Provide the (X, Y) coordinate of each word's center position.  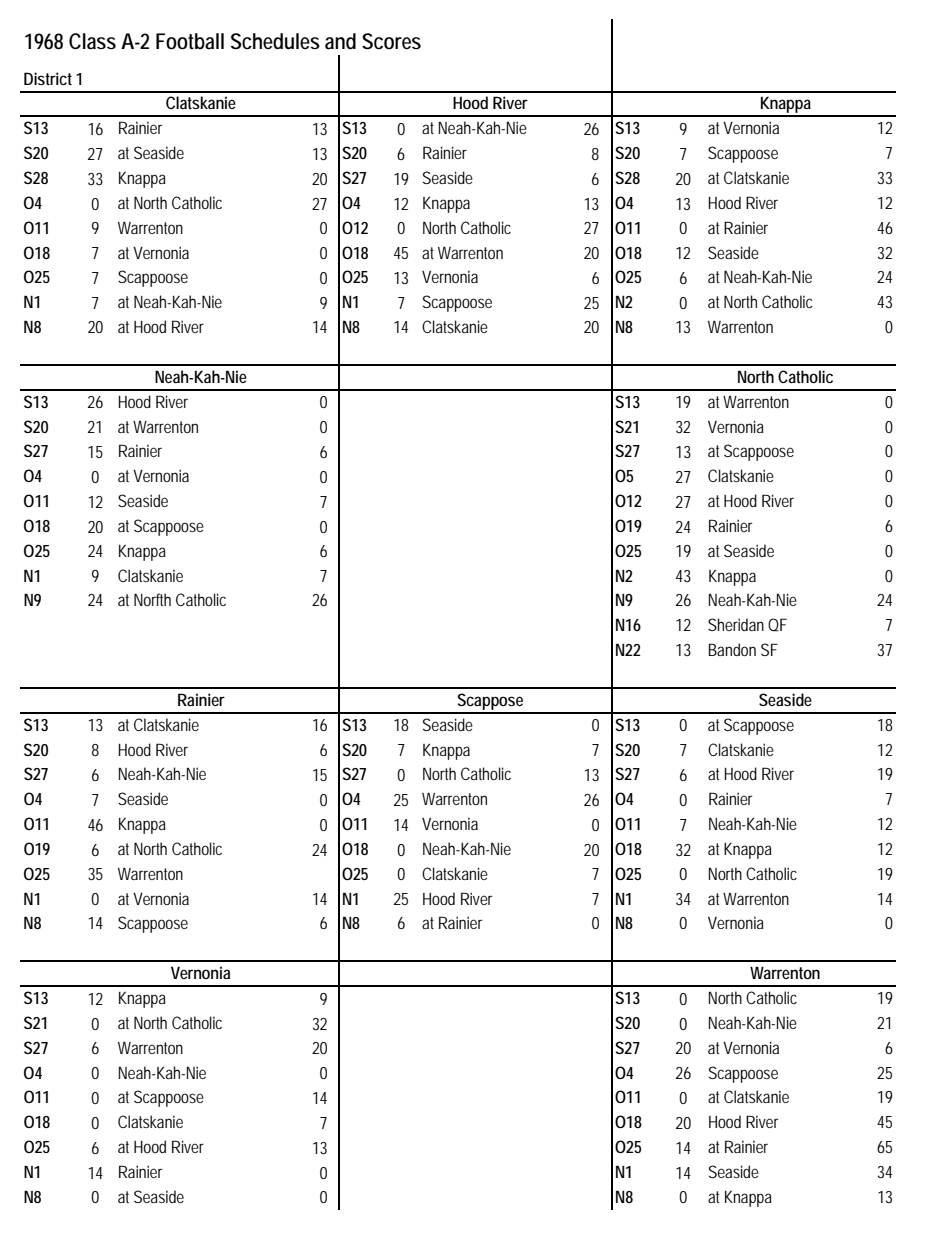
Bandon (732, 649)
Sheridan (736, 624)
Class (92, 41)
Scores (391, 41)
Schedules (275, 41)
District (48, 78)
